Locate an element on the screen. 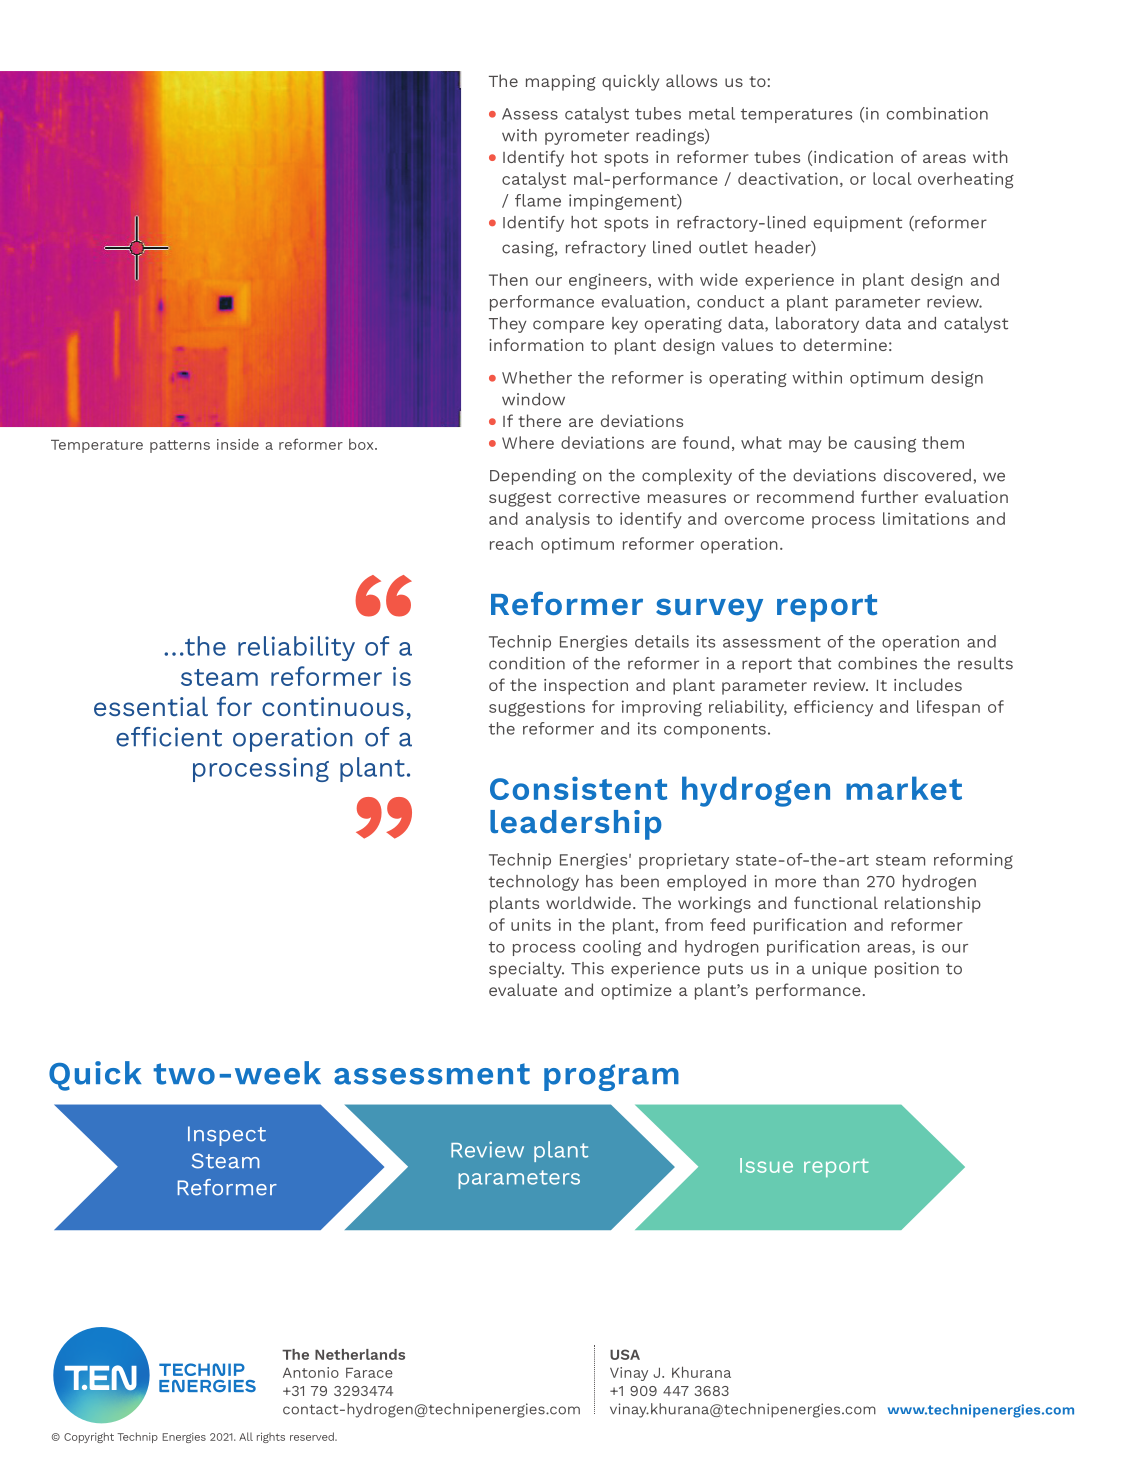 The height and width of the screenshot is (1475, 1126). Where is located at coordinates (528, 442).
